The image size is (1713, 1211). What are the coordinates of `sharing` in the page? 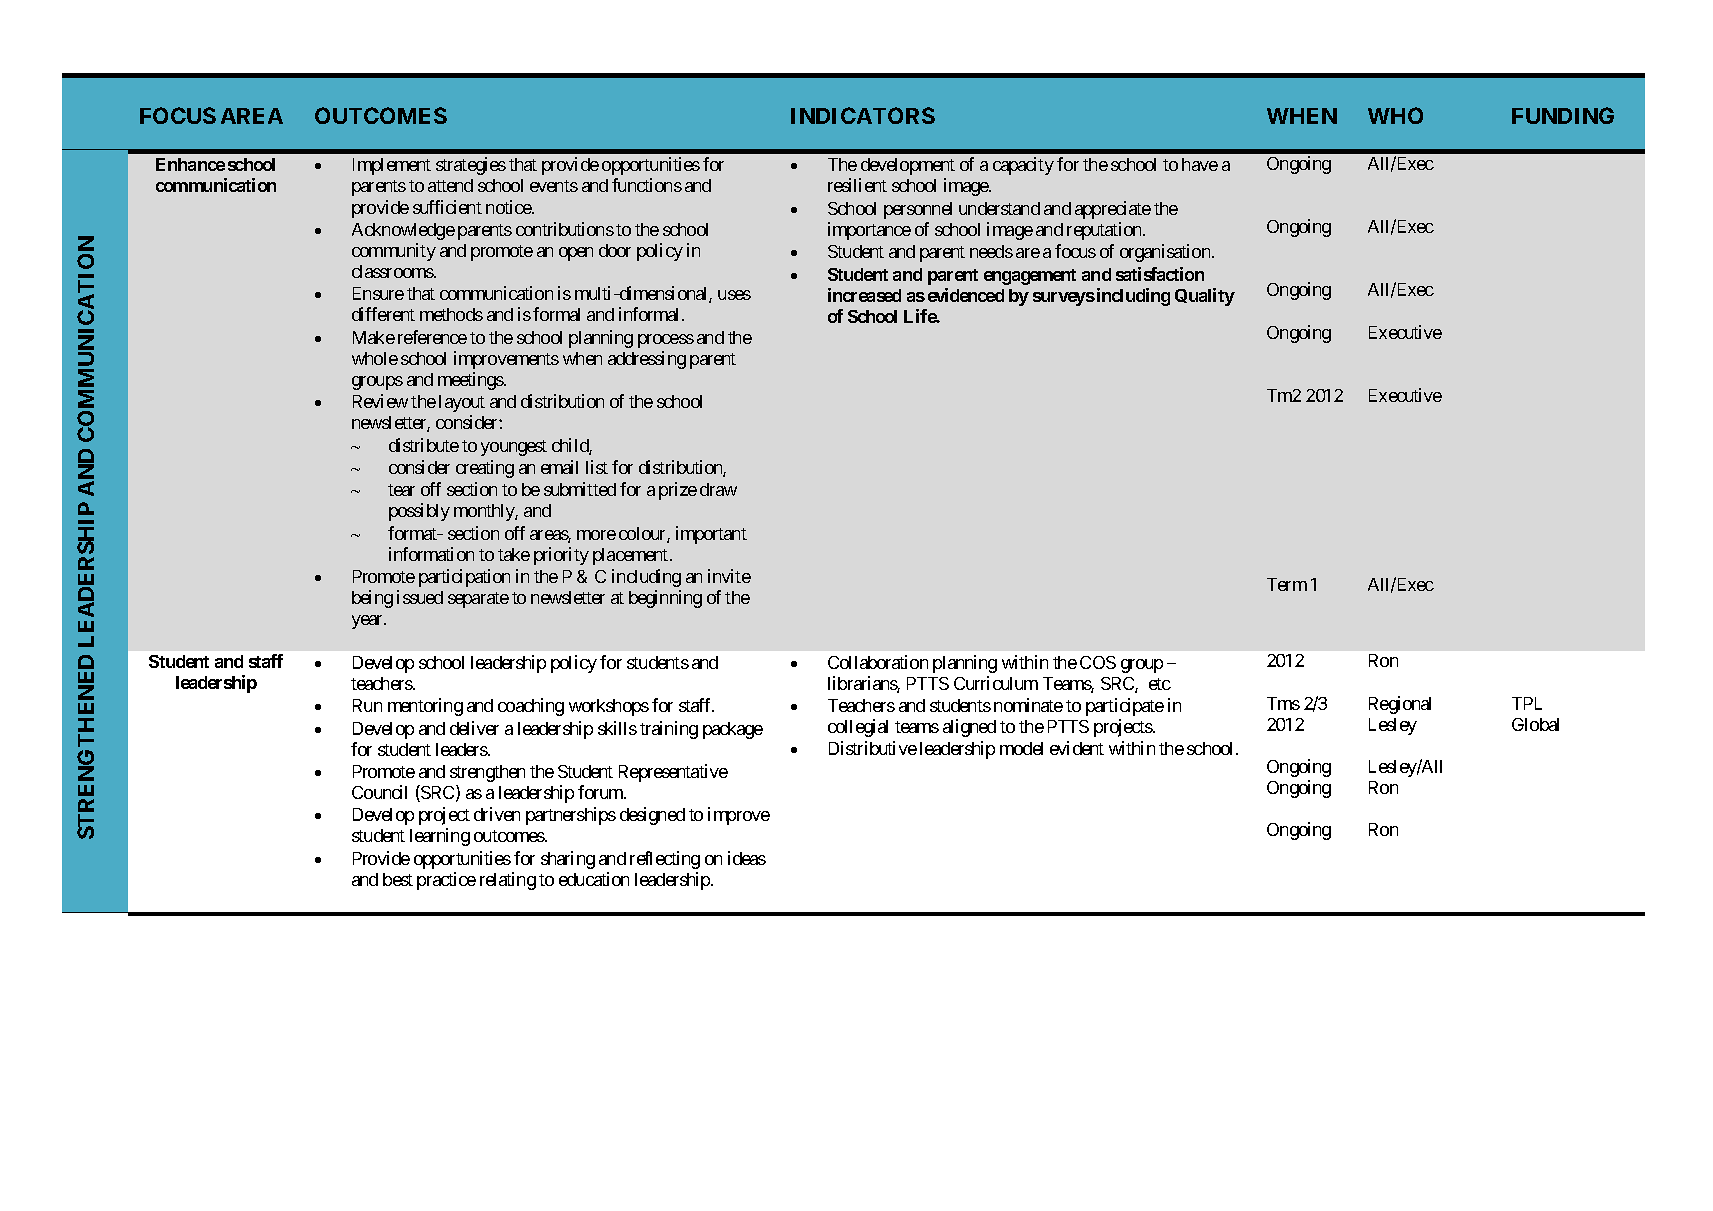 It's located at (568, 860).
